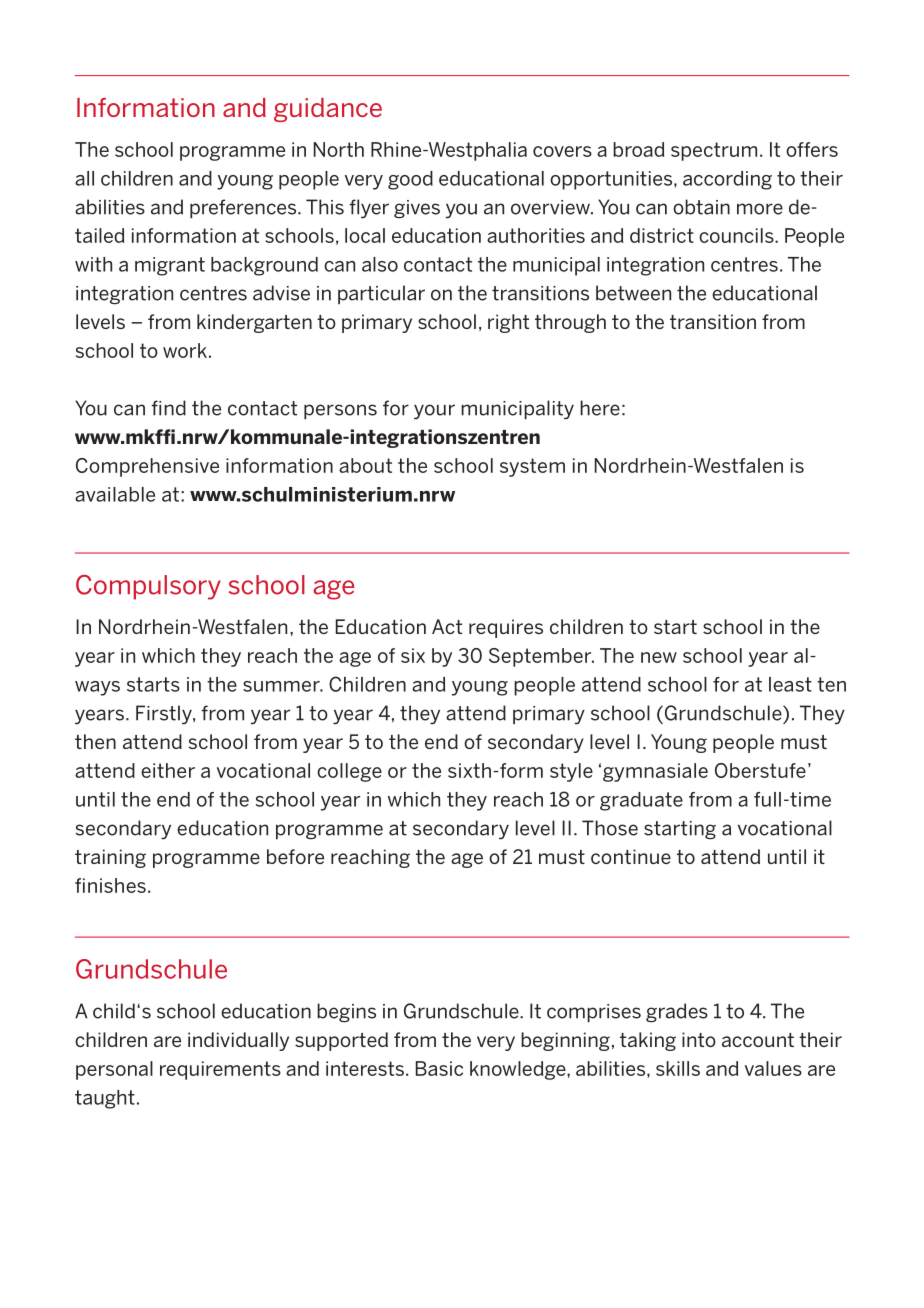  I want to click on your, so click(434, 412).
